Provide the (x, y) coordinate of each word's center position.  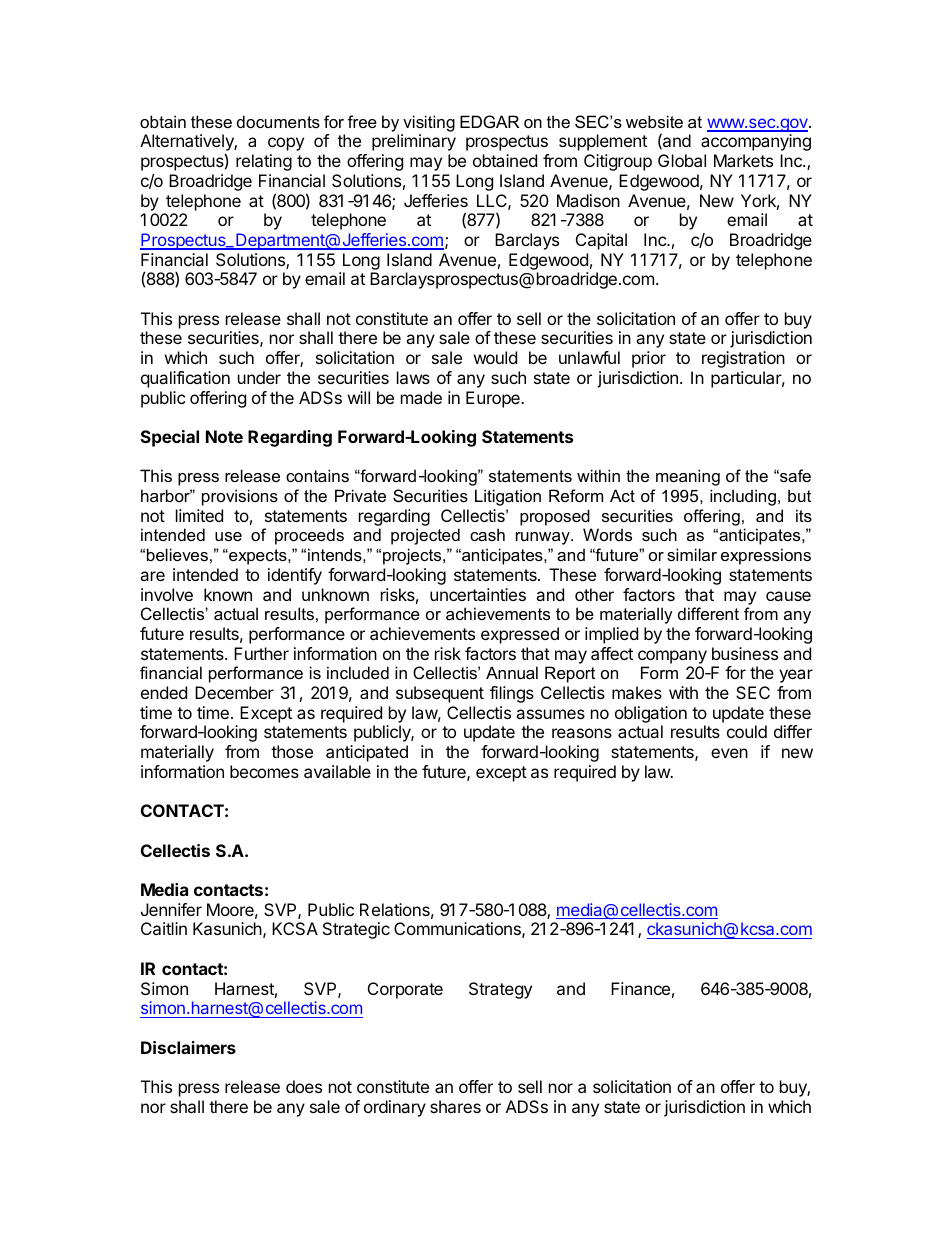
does (304, 1086)
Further (261, 653)
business (745, 653)
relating (264, 162)
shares (455, 1106)
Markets (743, 160)
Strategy (500, 990)
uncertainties (478, 594)
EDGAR (489, 121)
